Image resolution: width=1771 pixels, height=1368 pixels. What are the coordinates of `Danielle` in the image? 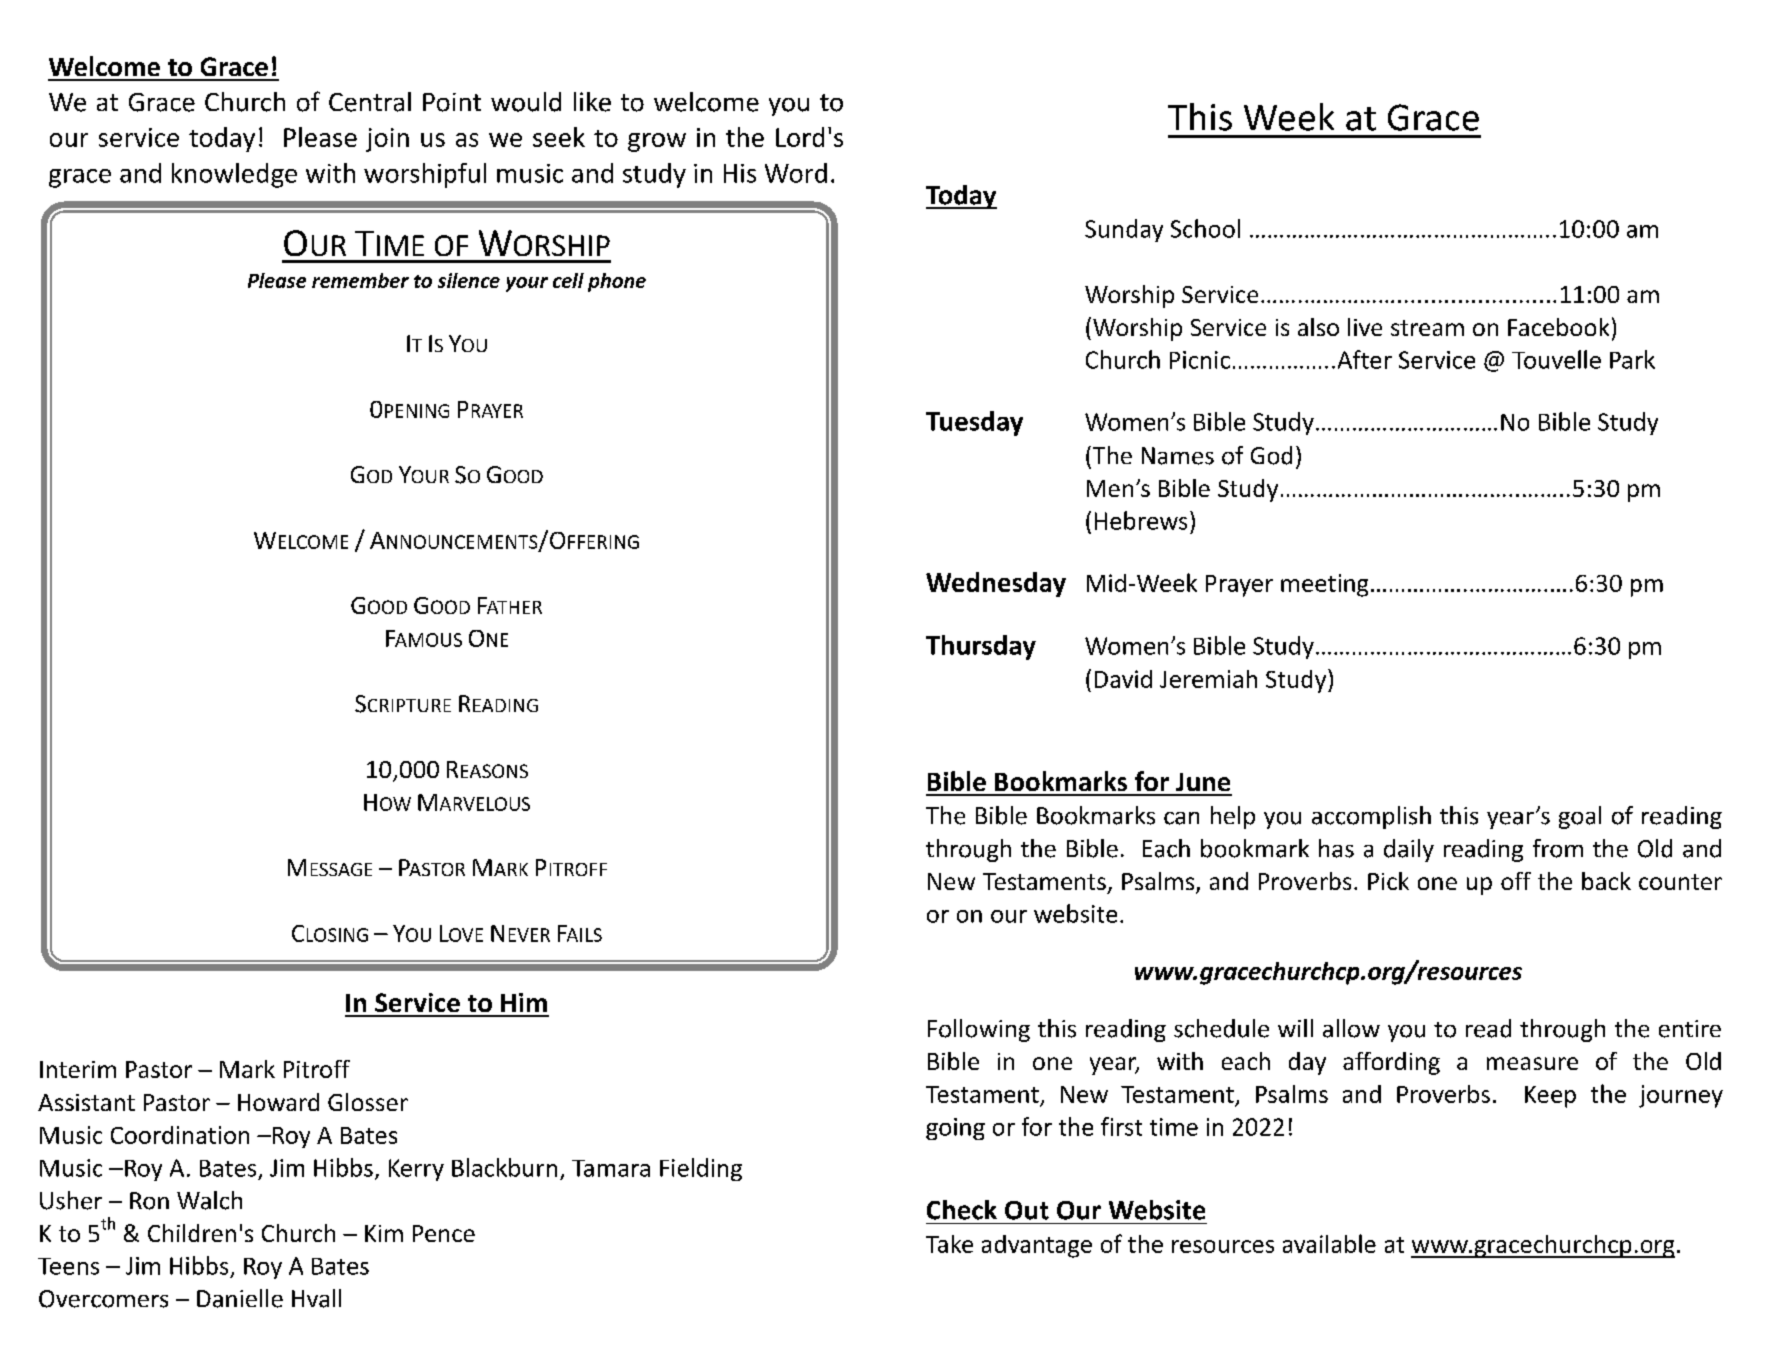 It's located at (240, 1298).
